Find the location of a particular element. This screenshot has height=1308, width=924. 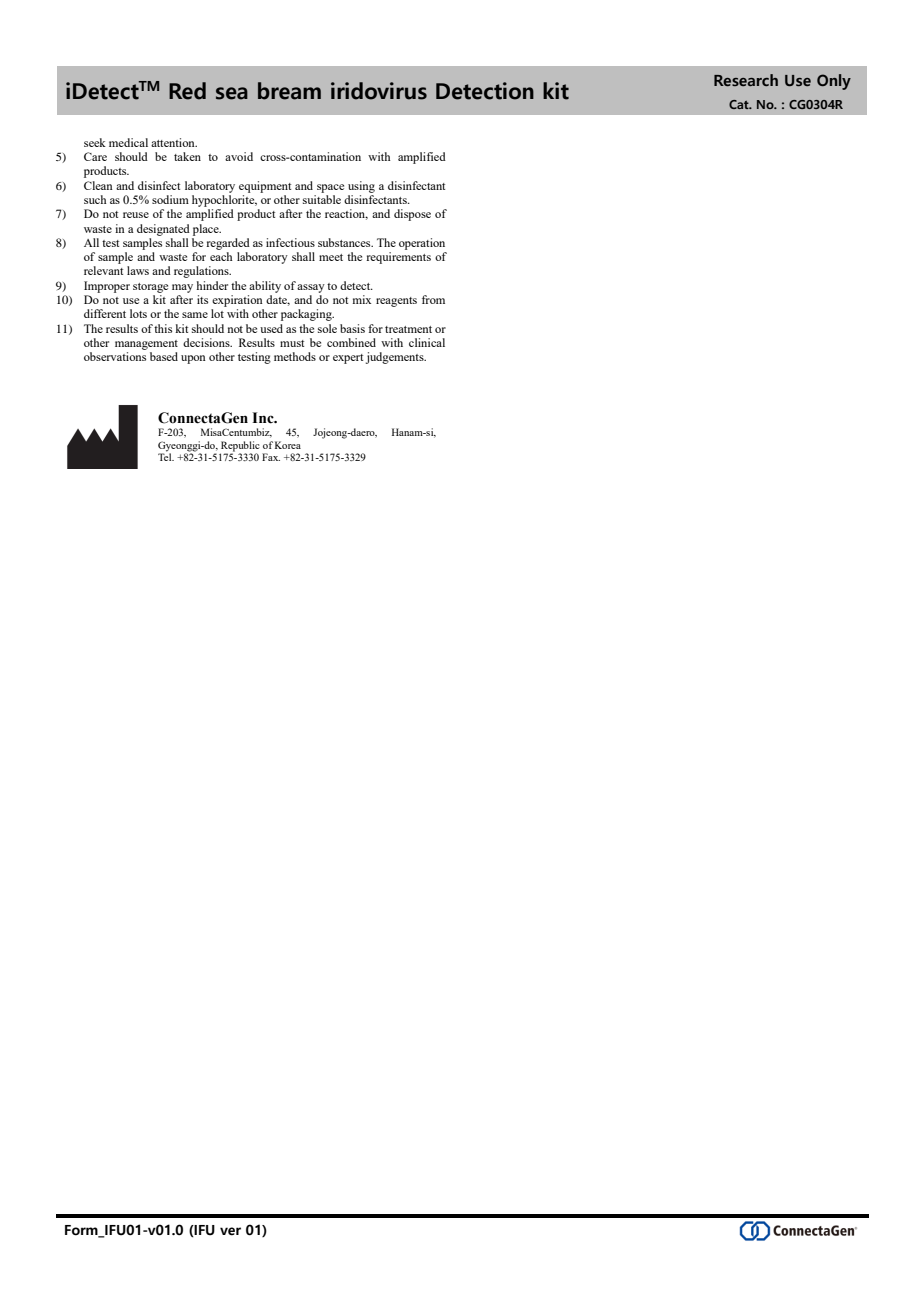

Red is located at coordinates (187, 91).
